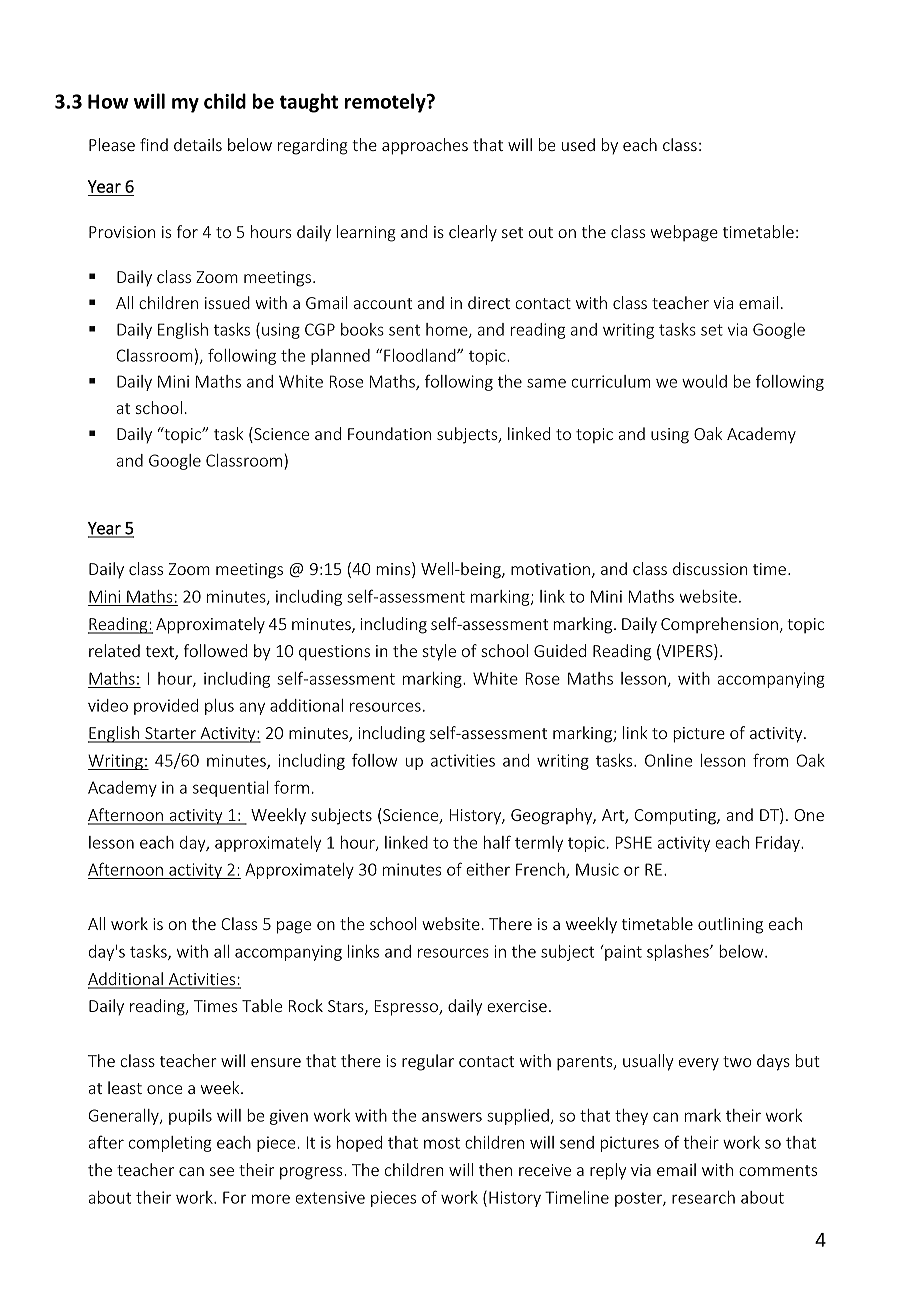 The image size is (924, 1308). What do you see at coordinates (488, 869) in the screenshot?
I see `either` at bounding box center [488, 869].
